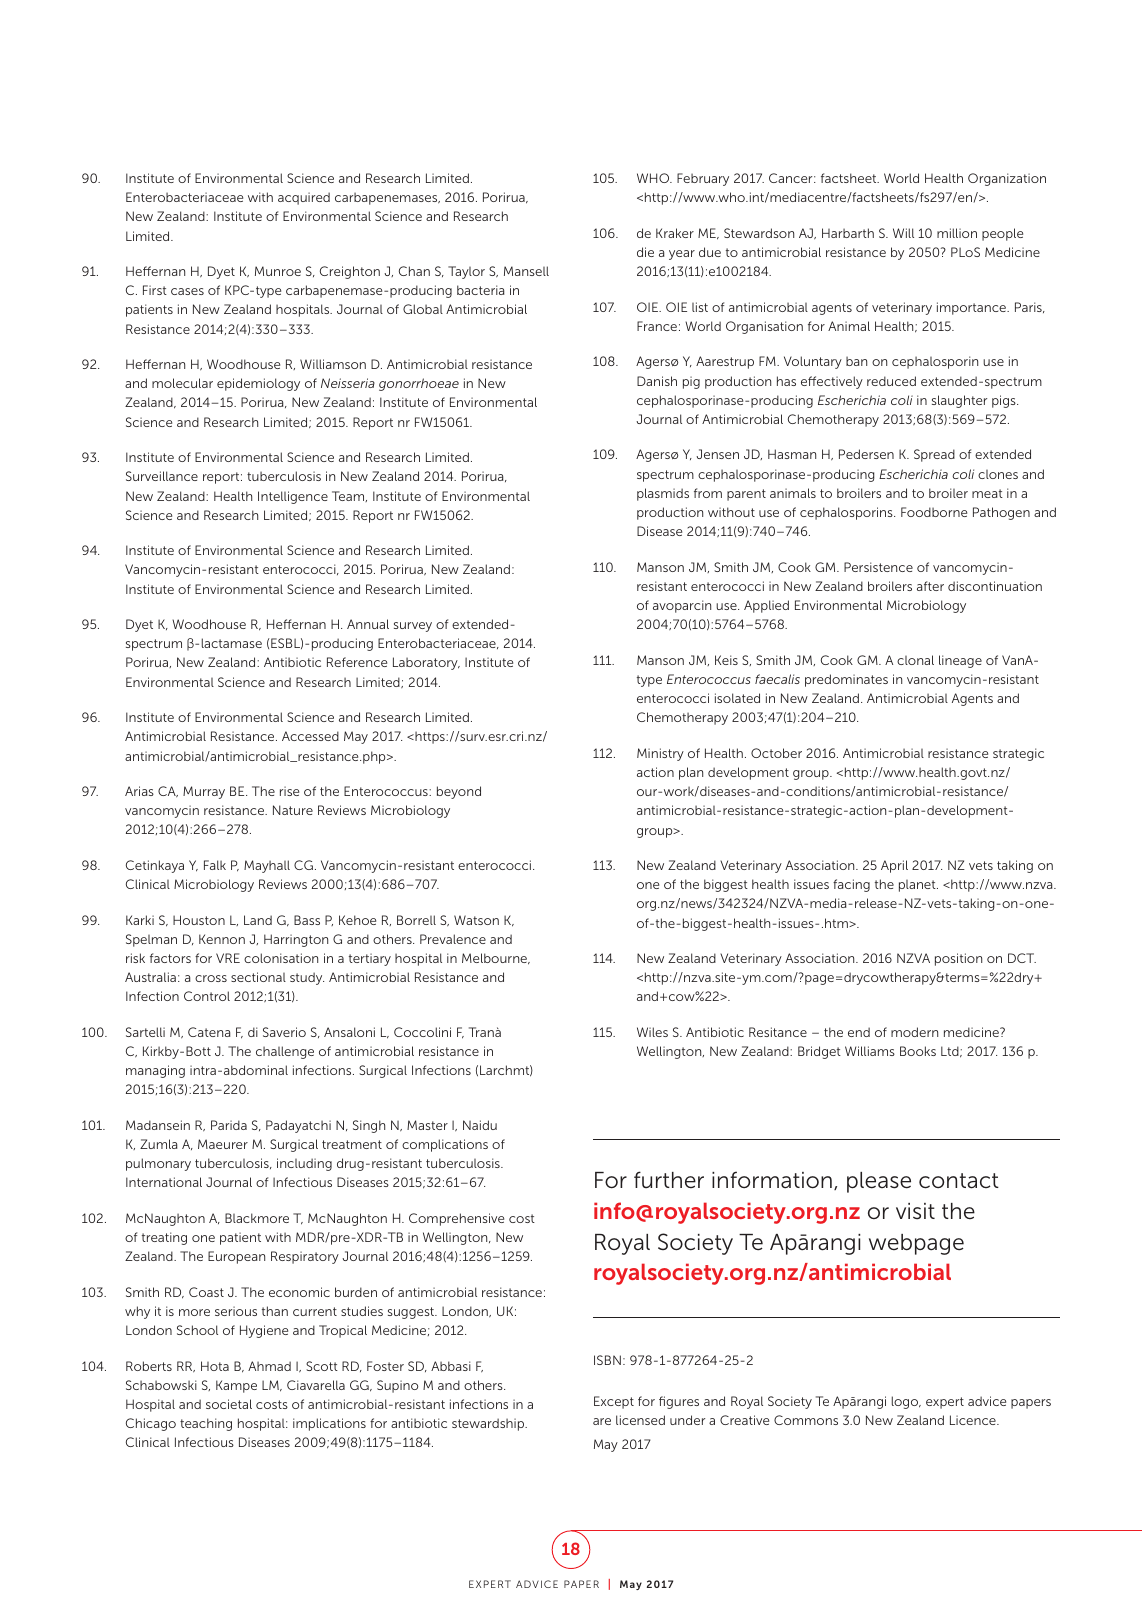  What do you see at coordinates (974, 1420) in the screenshot?
I see `Licence` at bounding box center [974, 1420].
